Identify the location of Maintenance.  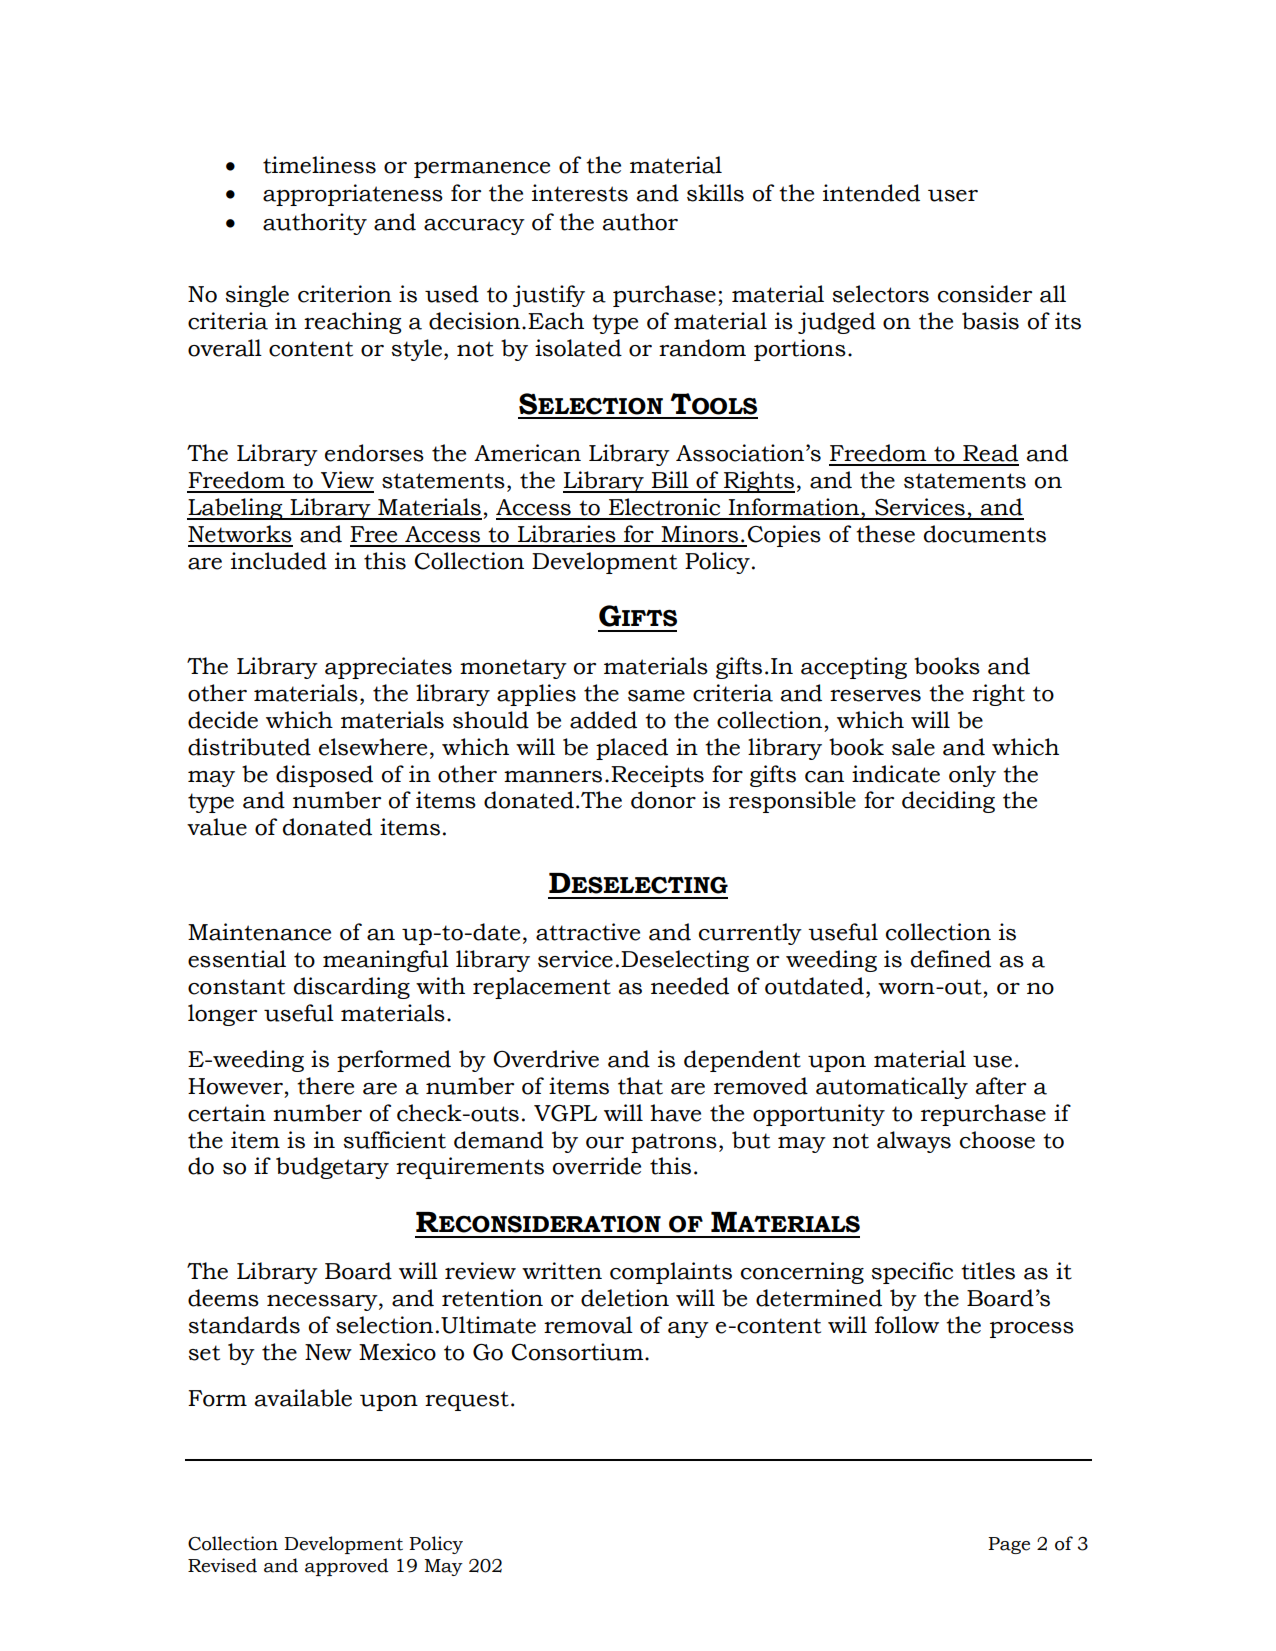
(259, 932).
